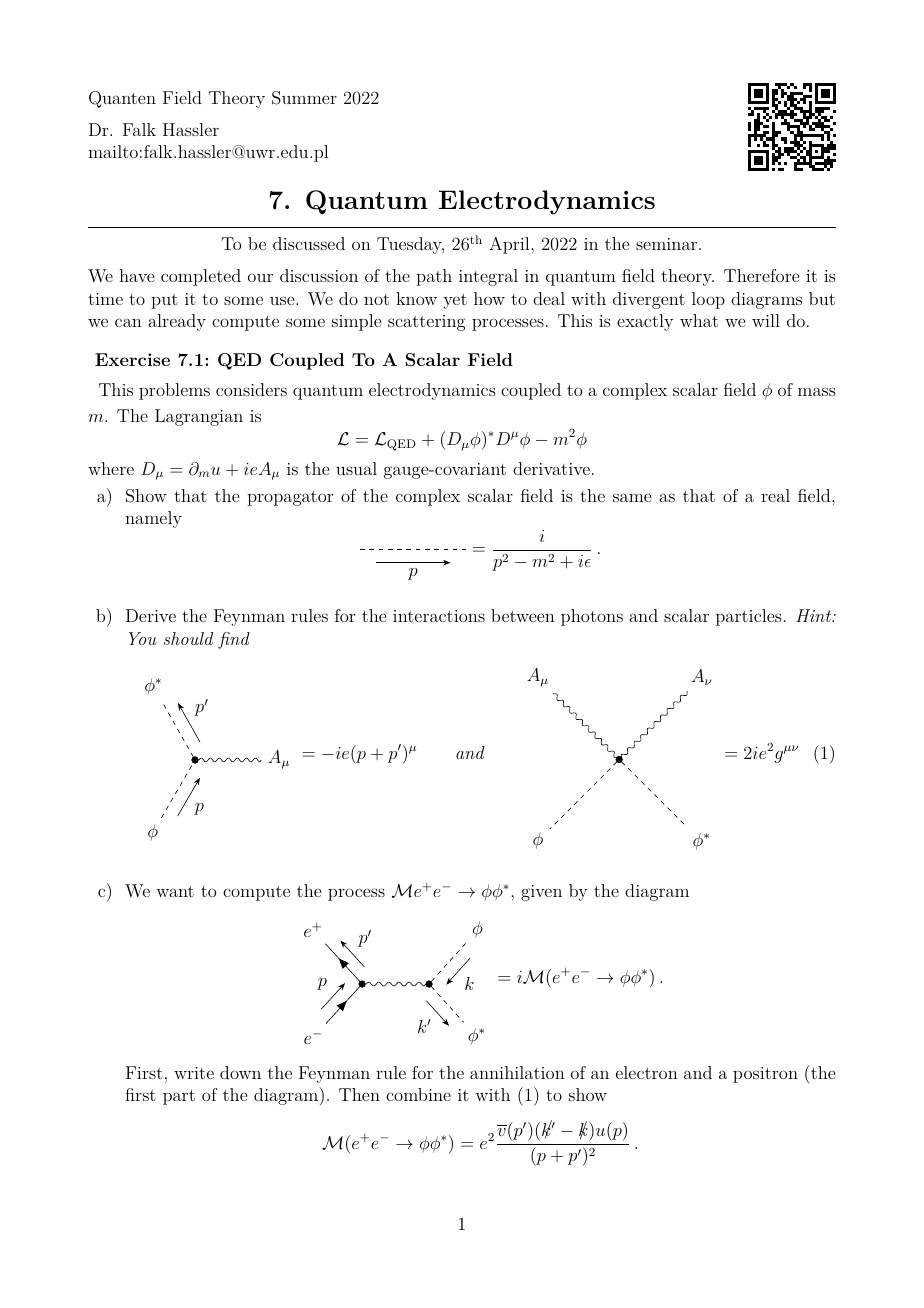  I want to click on write, so click(194, 1073).
